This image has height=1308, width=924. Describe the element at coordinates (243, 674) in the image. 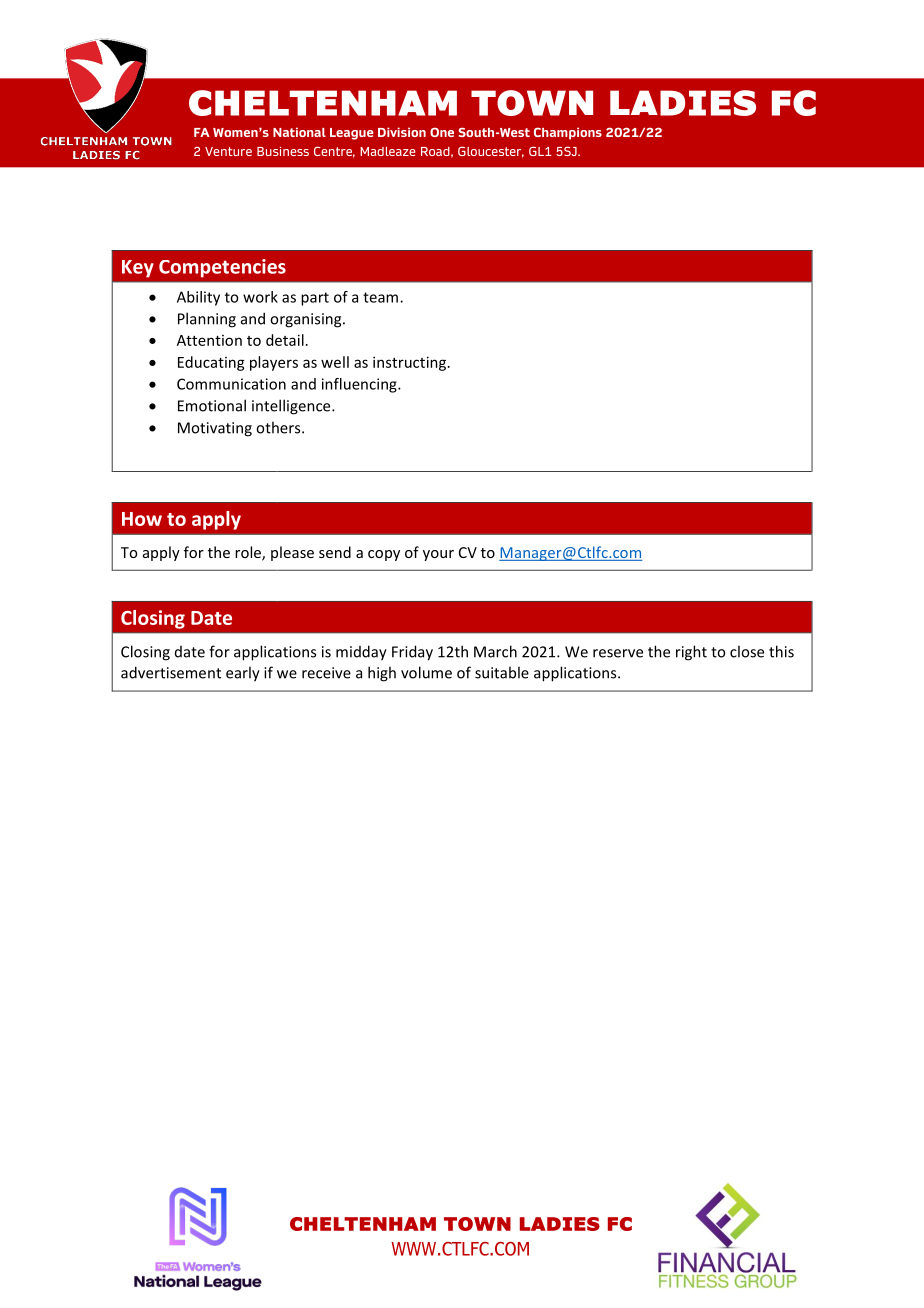

I see `early` at that location.
